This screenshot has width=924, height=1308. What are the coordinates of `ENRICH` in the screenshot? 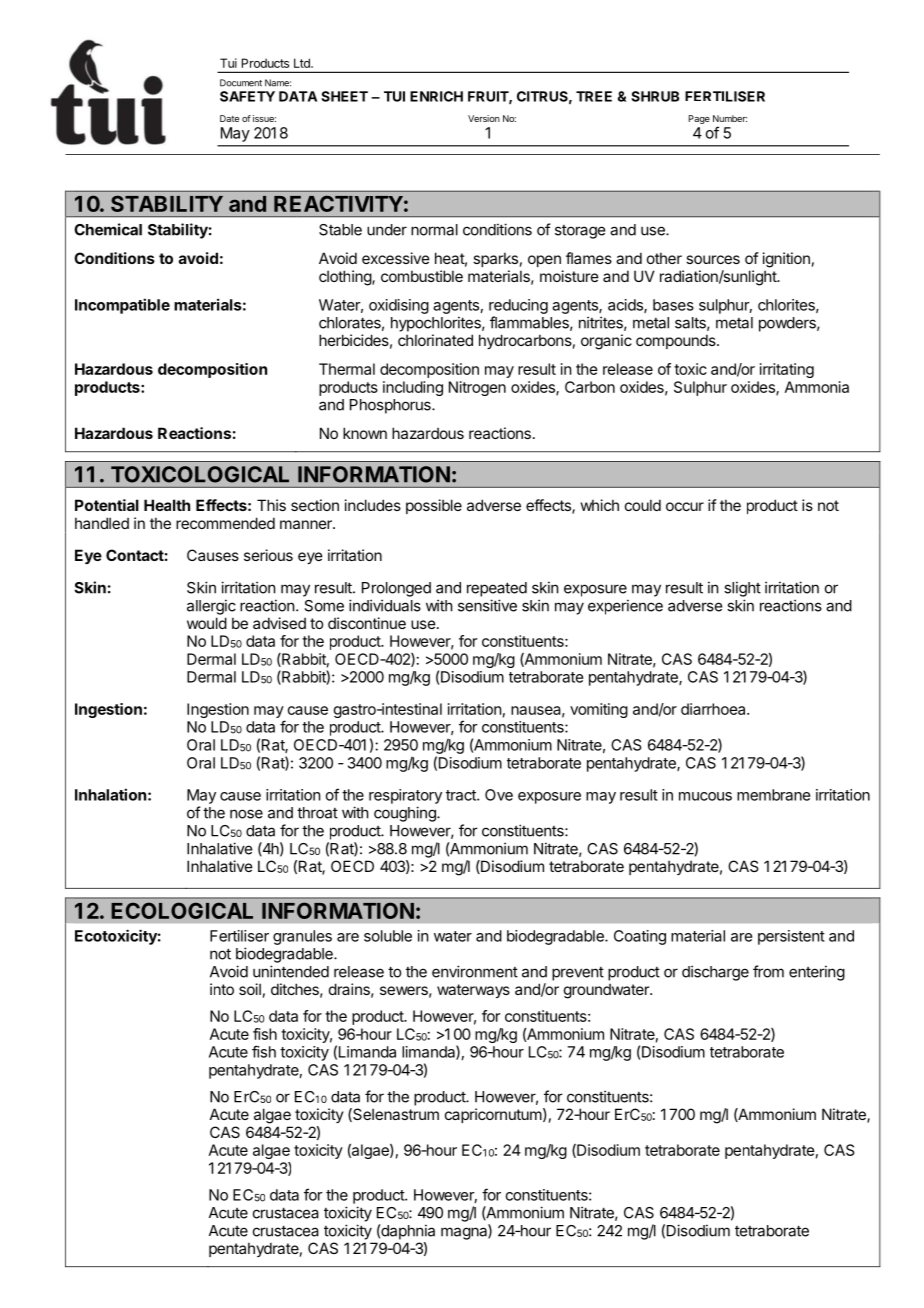 It's located at (436, 96).
